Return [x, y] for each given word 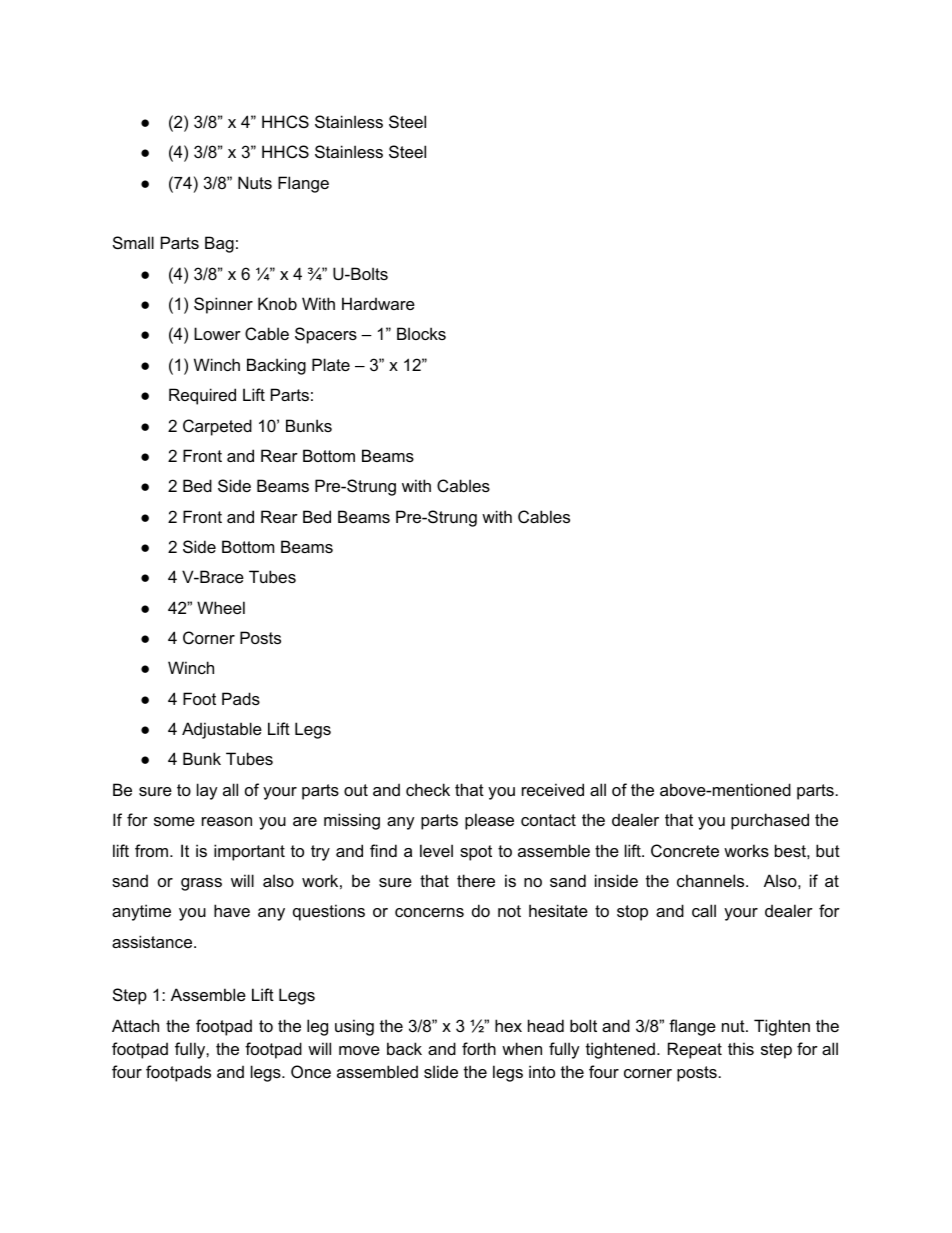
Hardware [378, 303]
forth [479, 1048]
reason [227, 821]
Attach [135, 1025]
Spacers [326, 335]
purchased [770, 821]
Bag [219, 244]
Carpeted [217, 427]
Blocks [421, 333]
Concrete [685, 850]
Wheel [221, 607]
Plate [331, 364]
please [489, 821]
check [428, 789]
